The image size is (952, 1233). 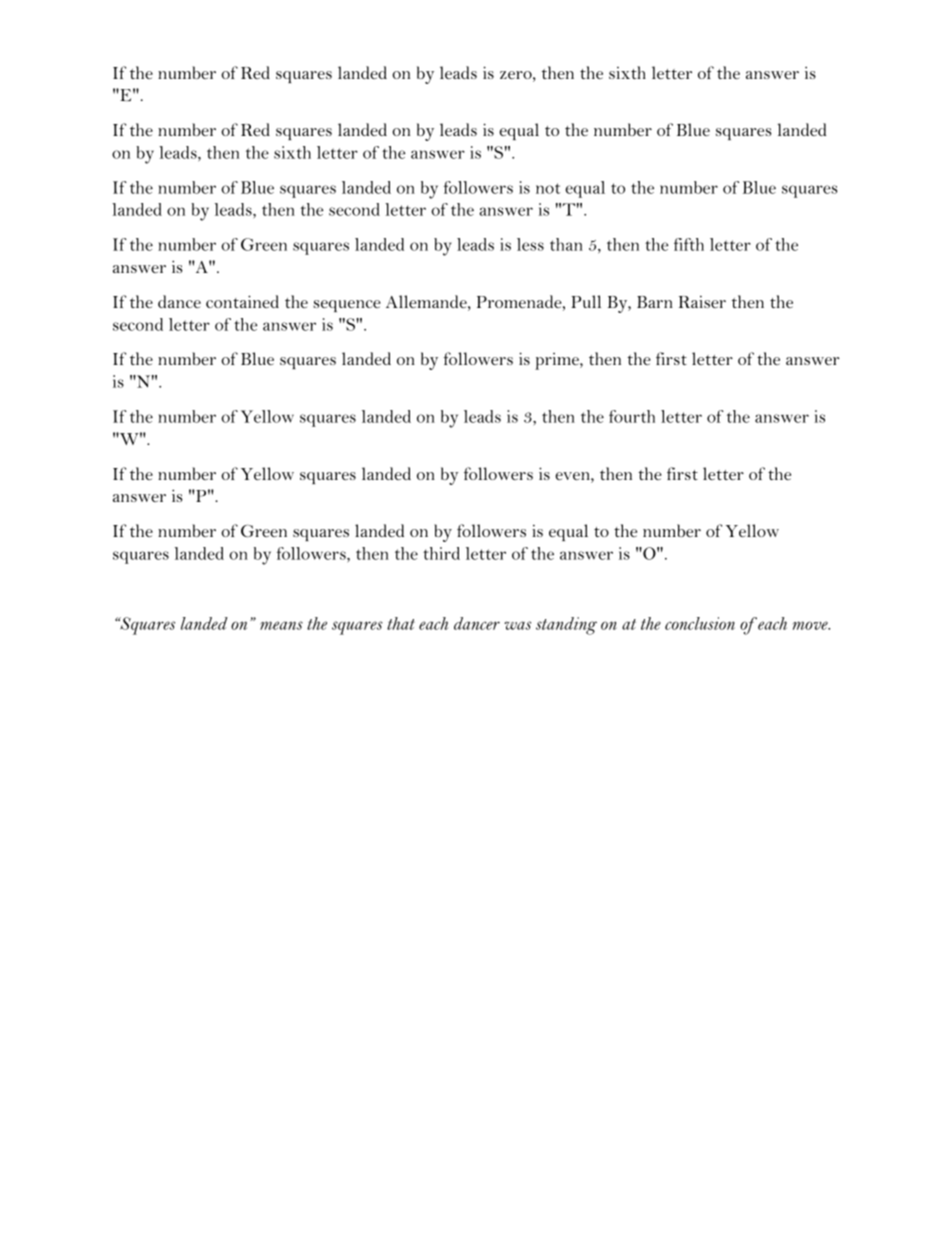 What do you see at coordinates (632, 416) in the image?
I see `fourth` at bounding box center [632, 416].
